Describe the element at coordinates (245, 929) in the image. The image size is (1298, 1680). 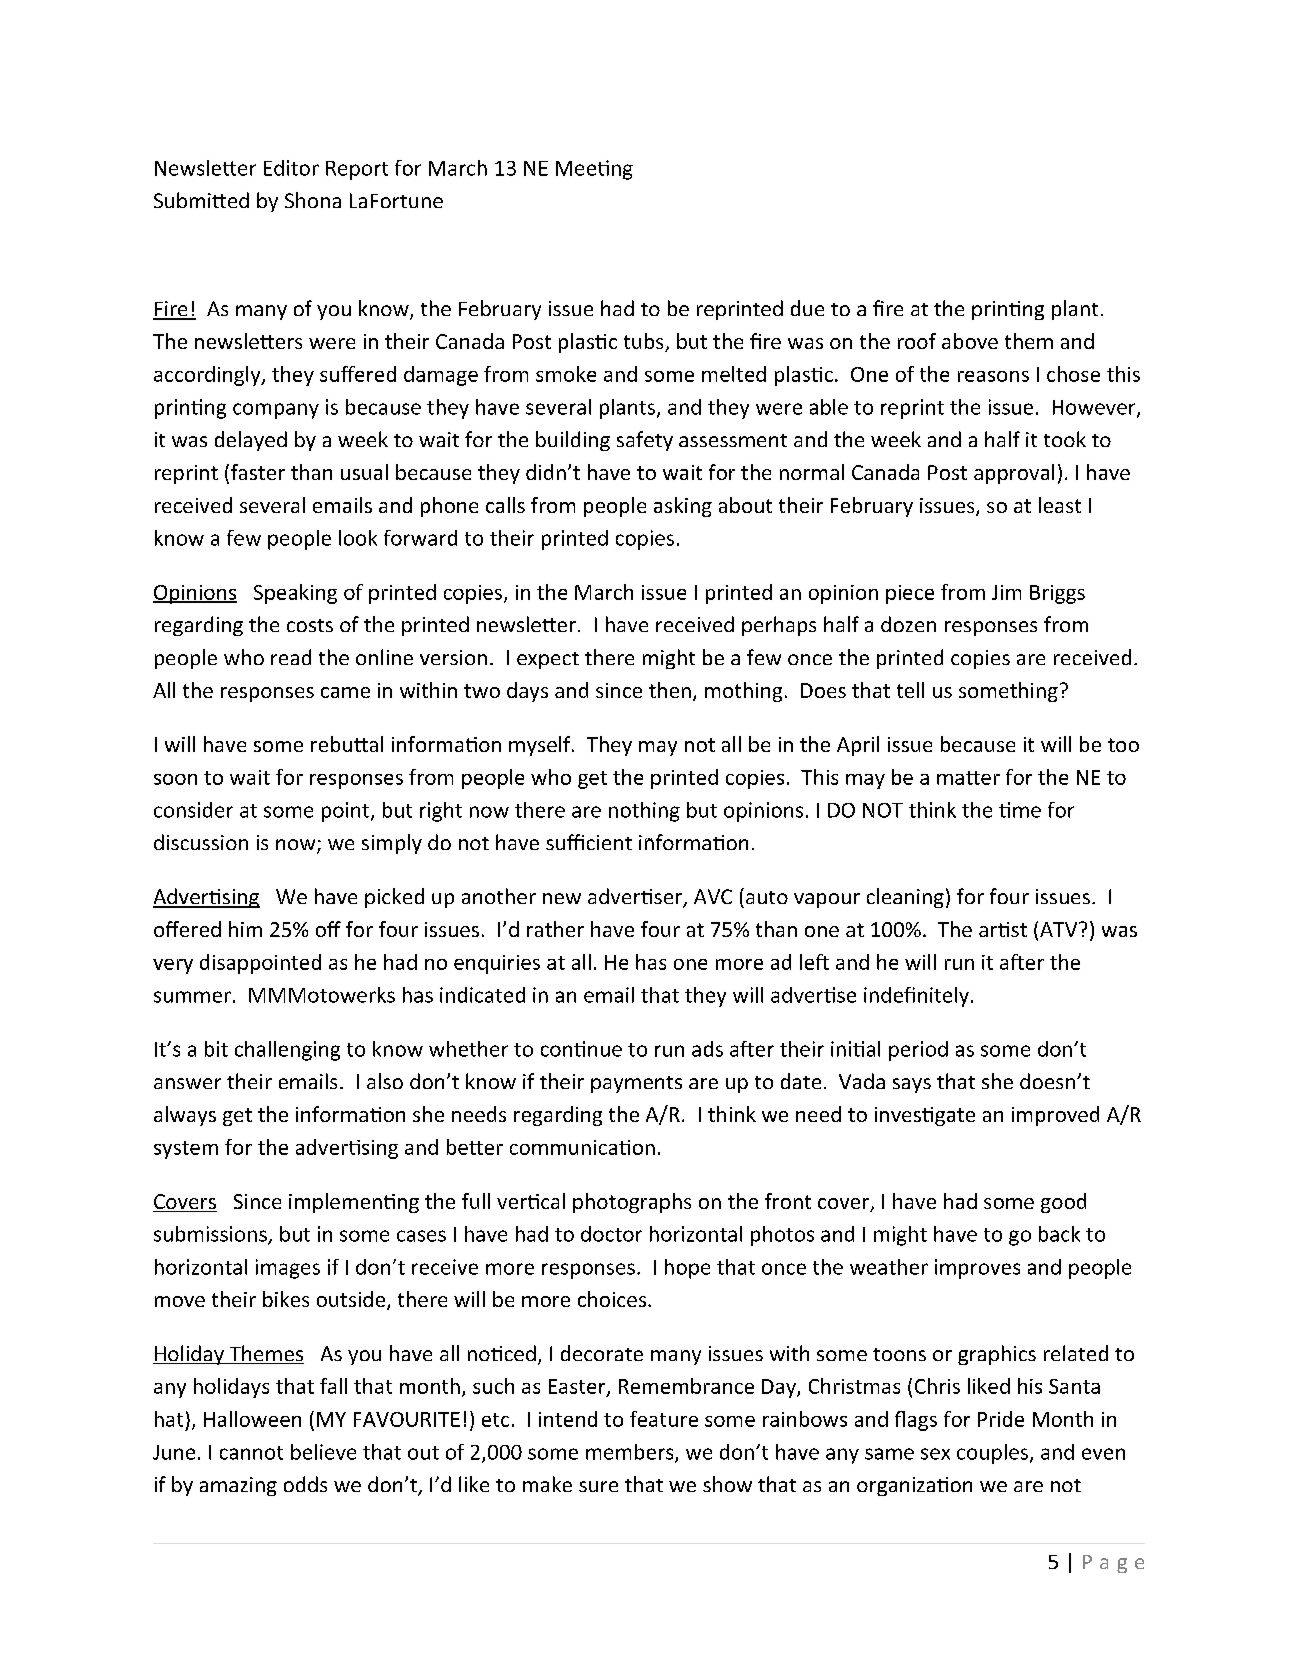
I see `him` at that location.
